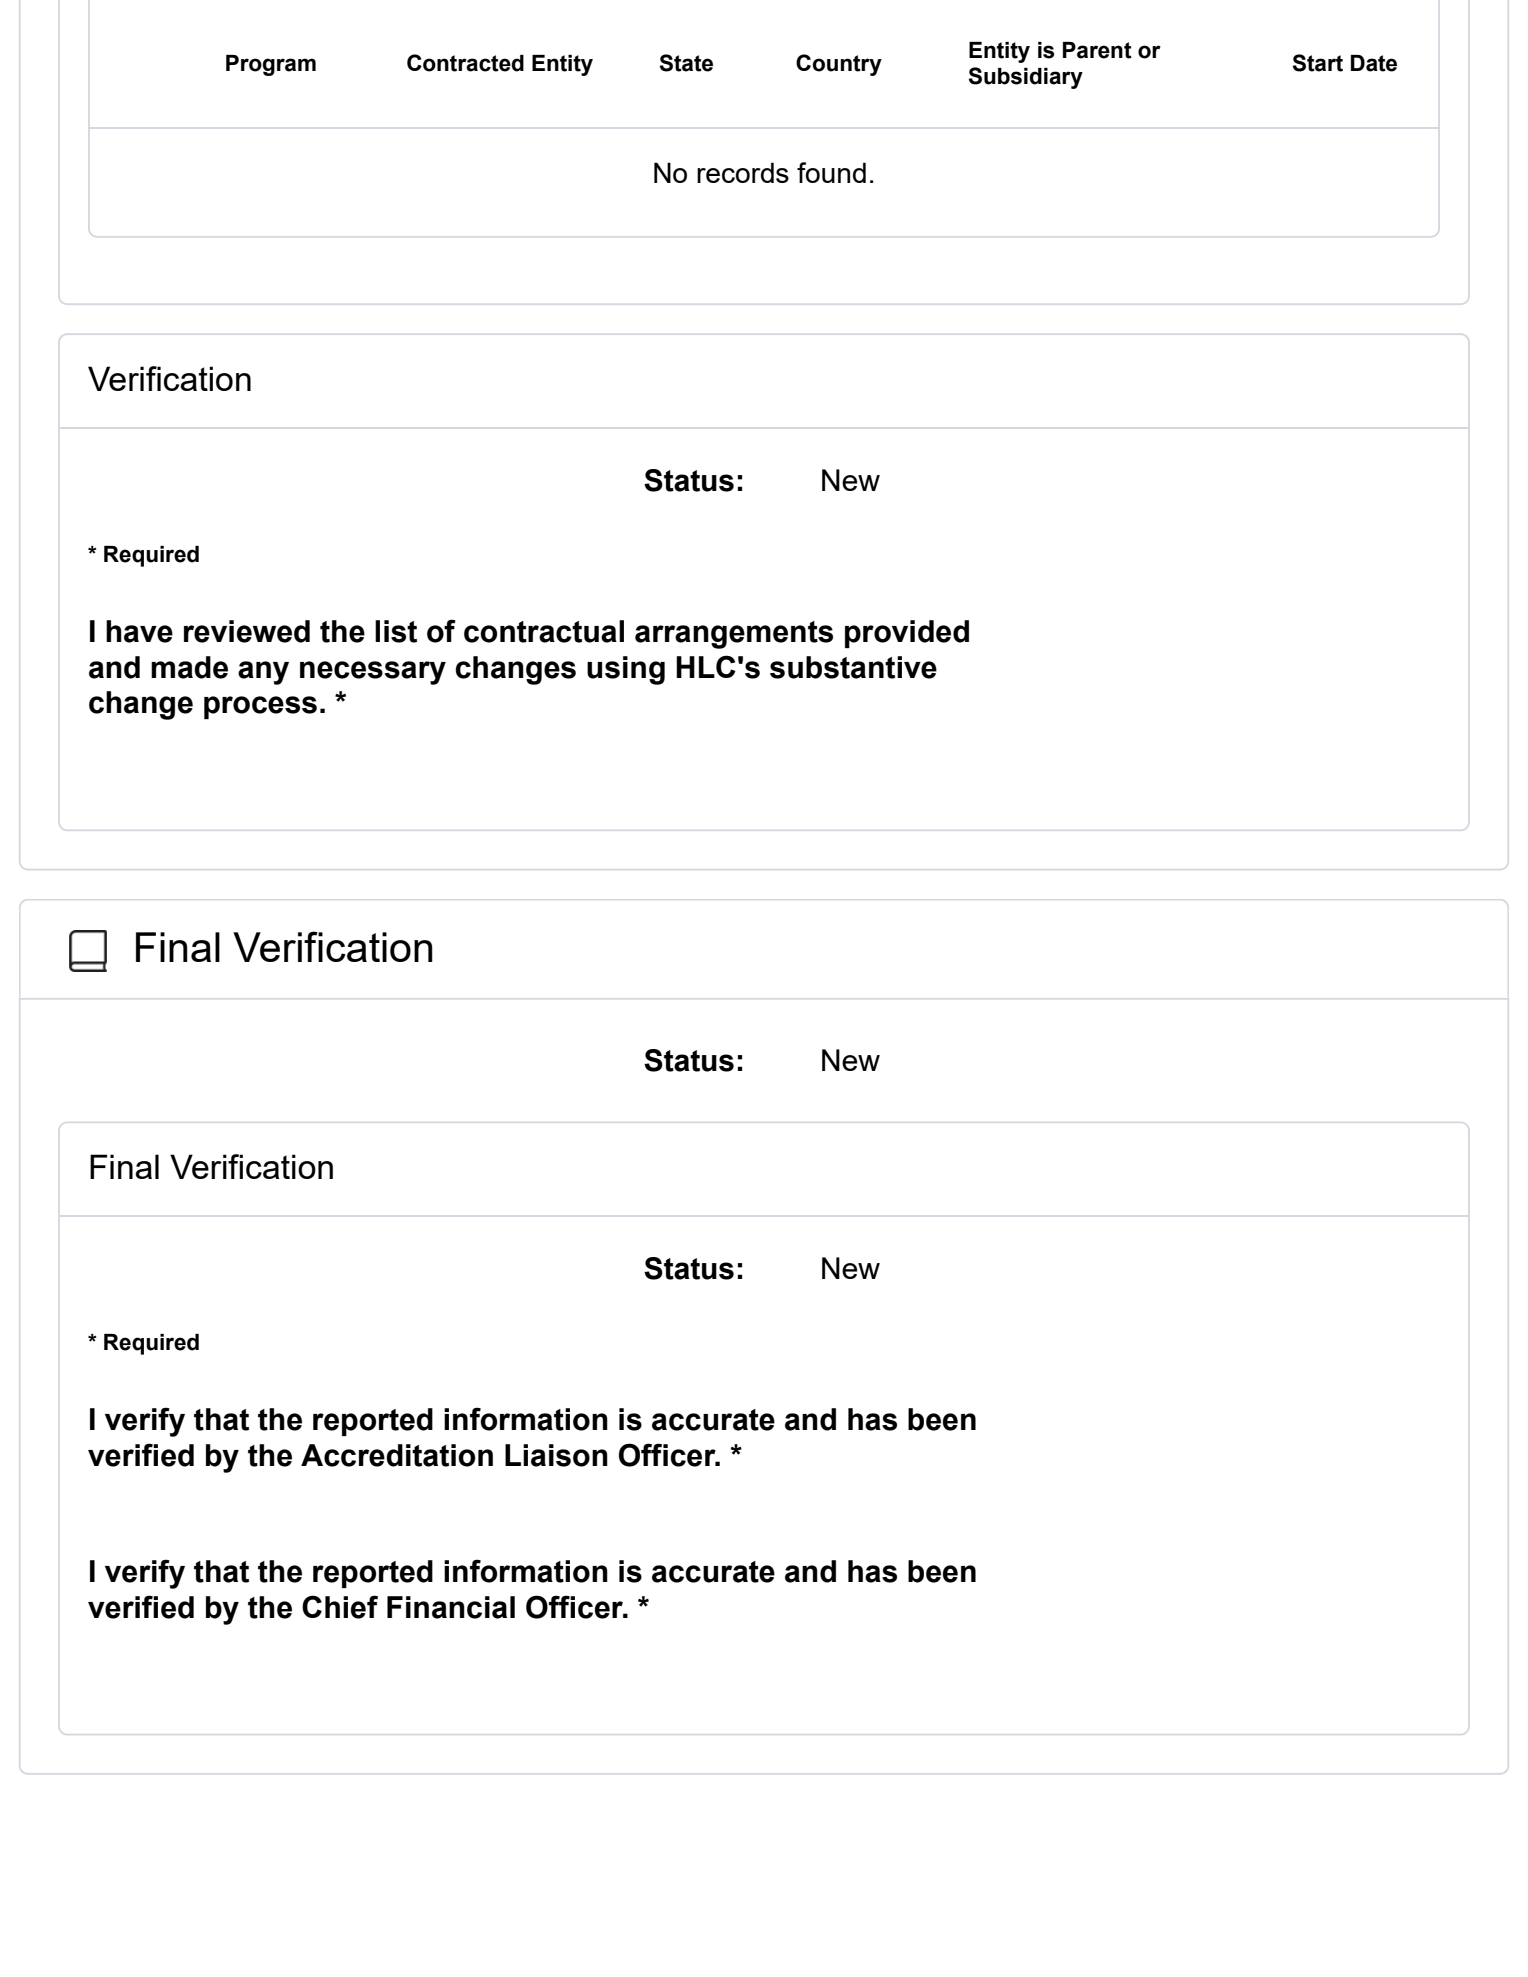  What do you see at coordinates (556, 1455) in the image?
I see `Liaison` at bounding box center [556, 1455].
